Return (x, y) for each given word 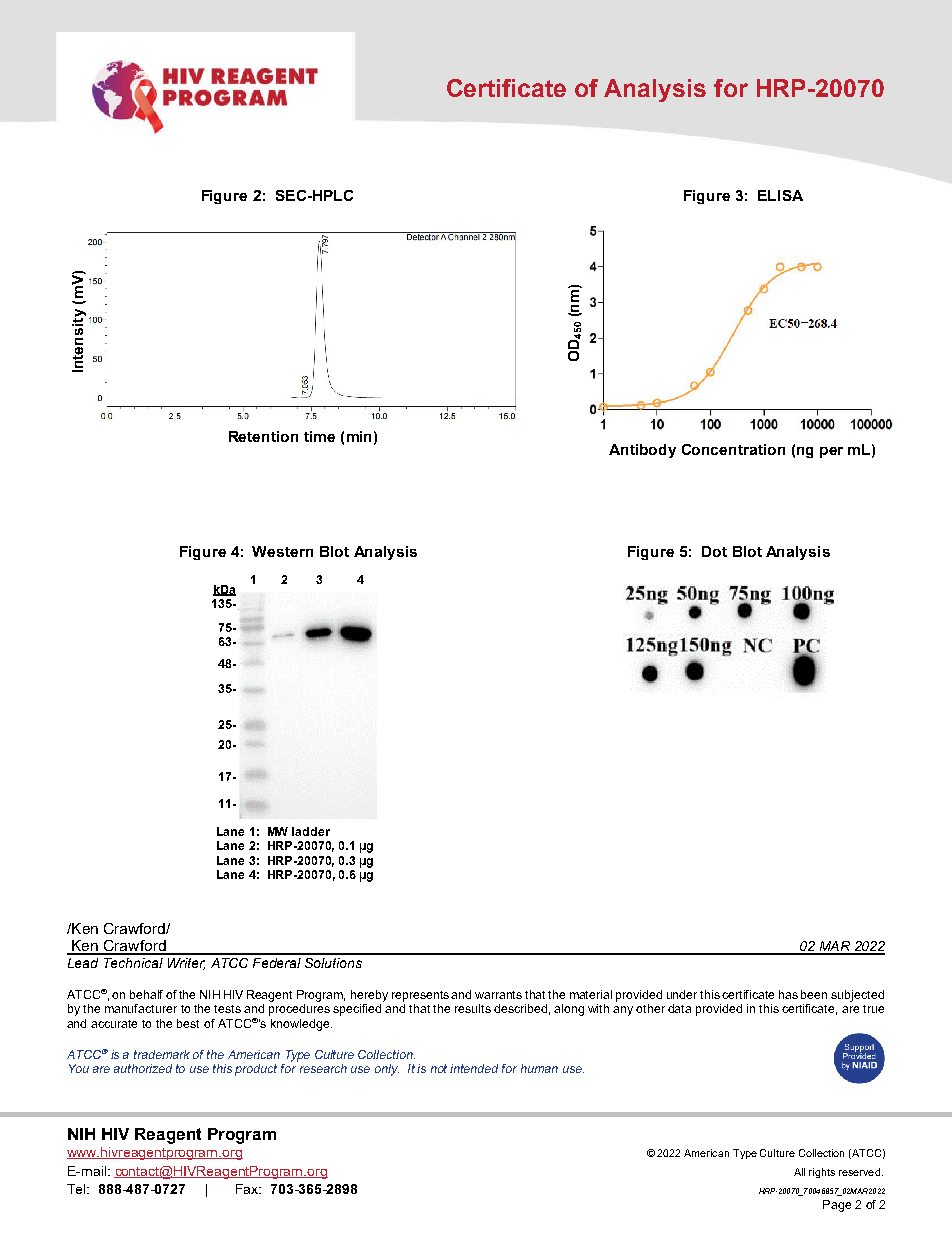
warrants (498, 995)
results (473, 1008)
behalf (146, 994)
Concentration (733, 449)
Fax (248, 1189)
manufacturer (141, 1008)
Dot (714, 551)
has (788, 994)
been (814, 994)
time (319, 436)
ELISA (780, 195)
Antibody (642, 451)
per (831, 452)
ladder (311, 831)
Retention (263, 436)
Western (282, 551)
